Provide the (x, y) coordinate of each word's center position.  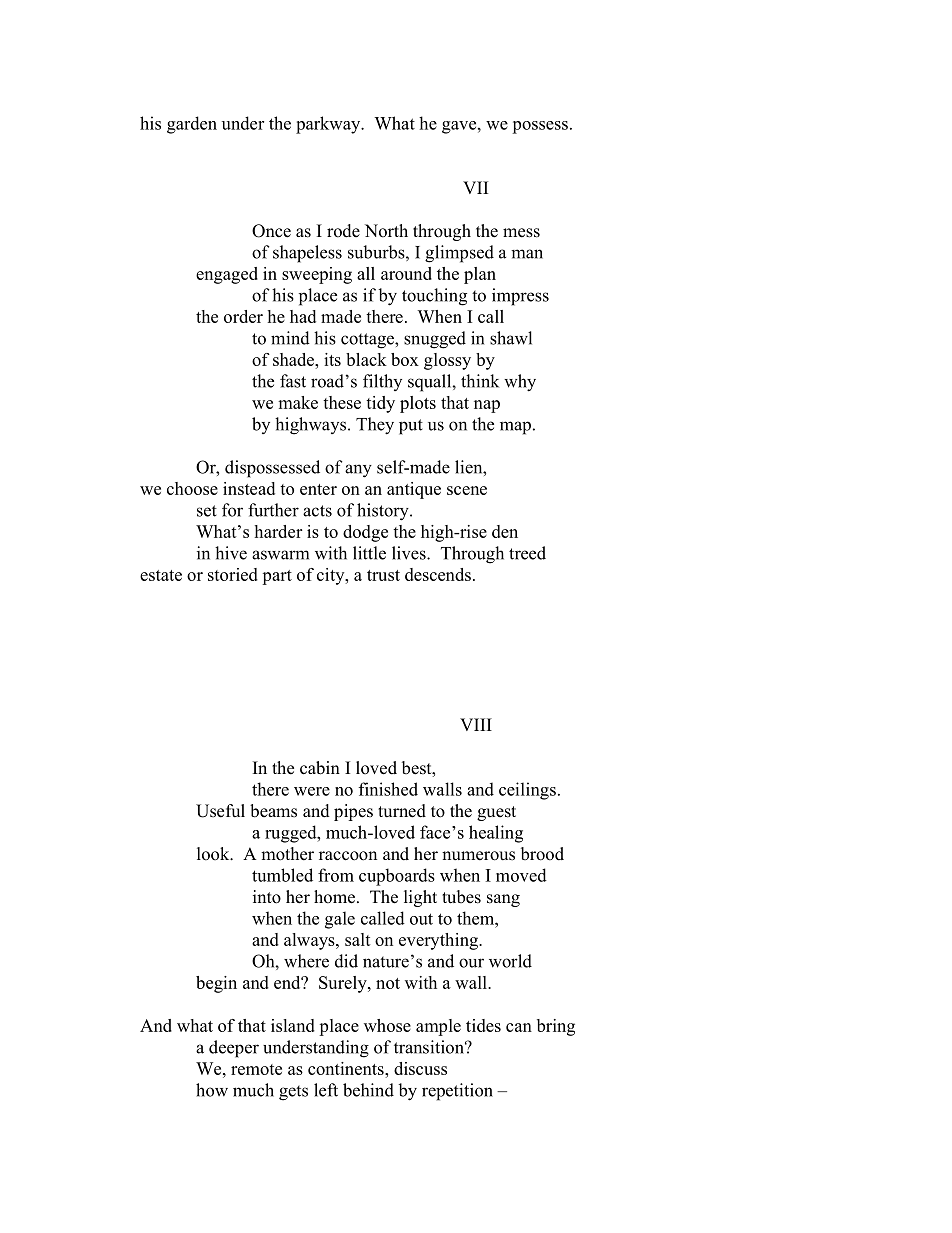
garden (192, 125)
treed (527, 553)
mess (521, 233)
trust (383, 575)
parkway (329, 125)
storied (233, 574)
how (212, 1090)
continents (347, 1068)
